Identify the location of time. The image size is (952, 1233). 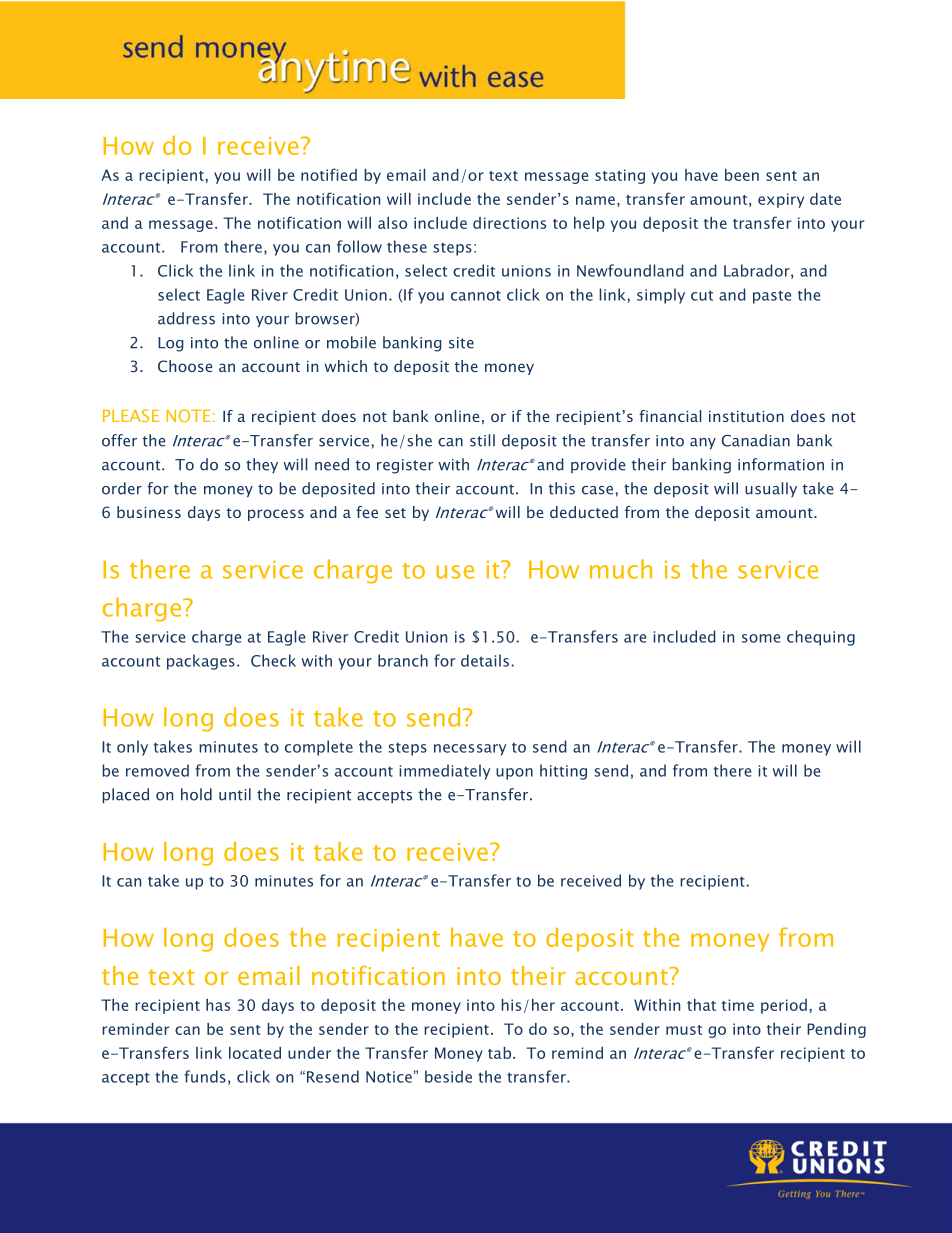
(738, 1005).
